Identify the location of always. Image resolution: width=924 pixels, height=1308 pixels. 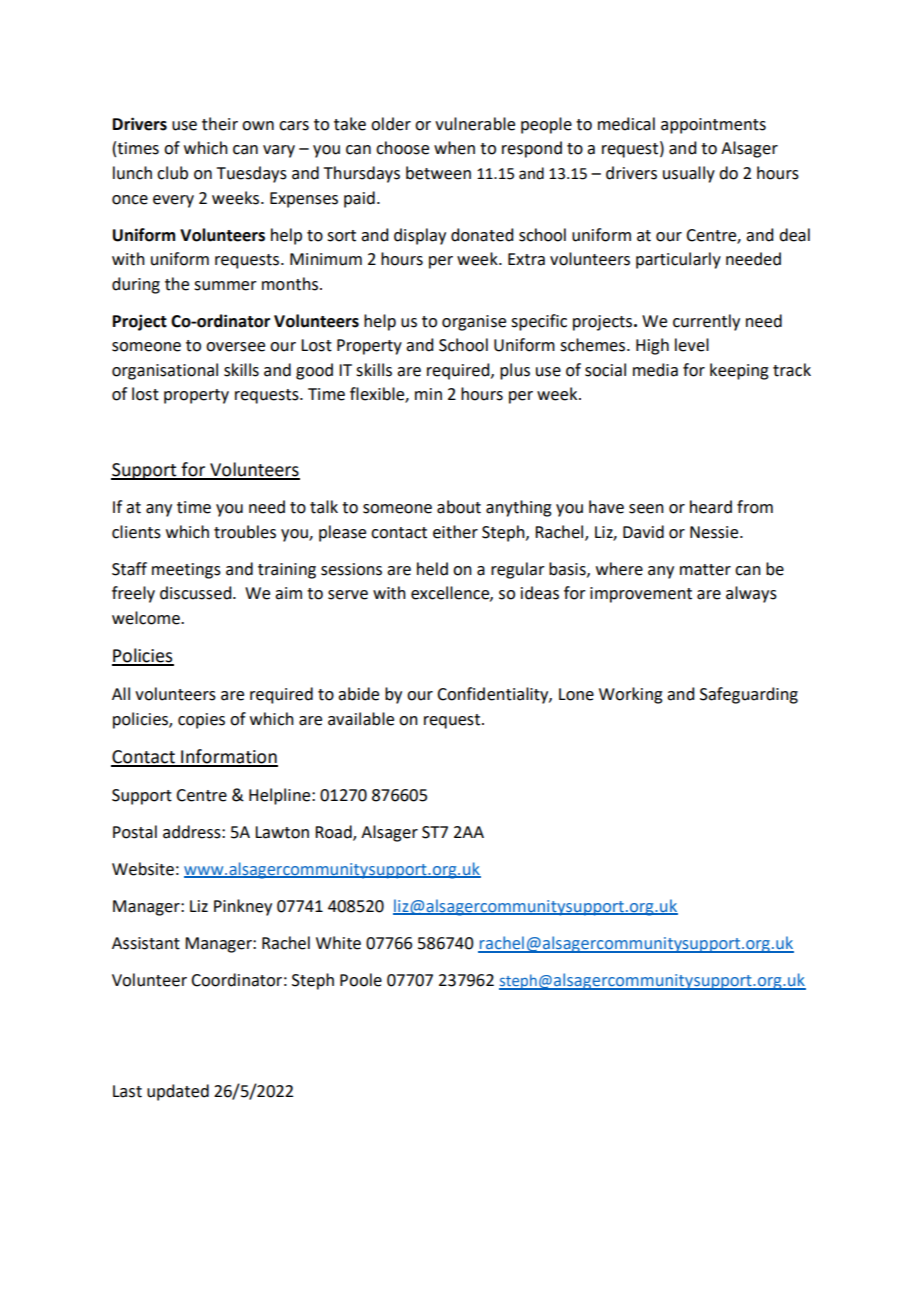
(751, 594).
